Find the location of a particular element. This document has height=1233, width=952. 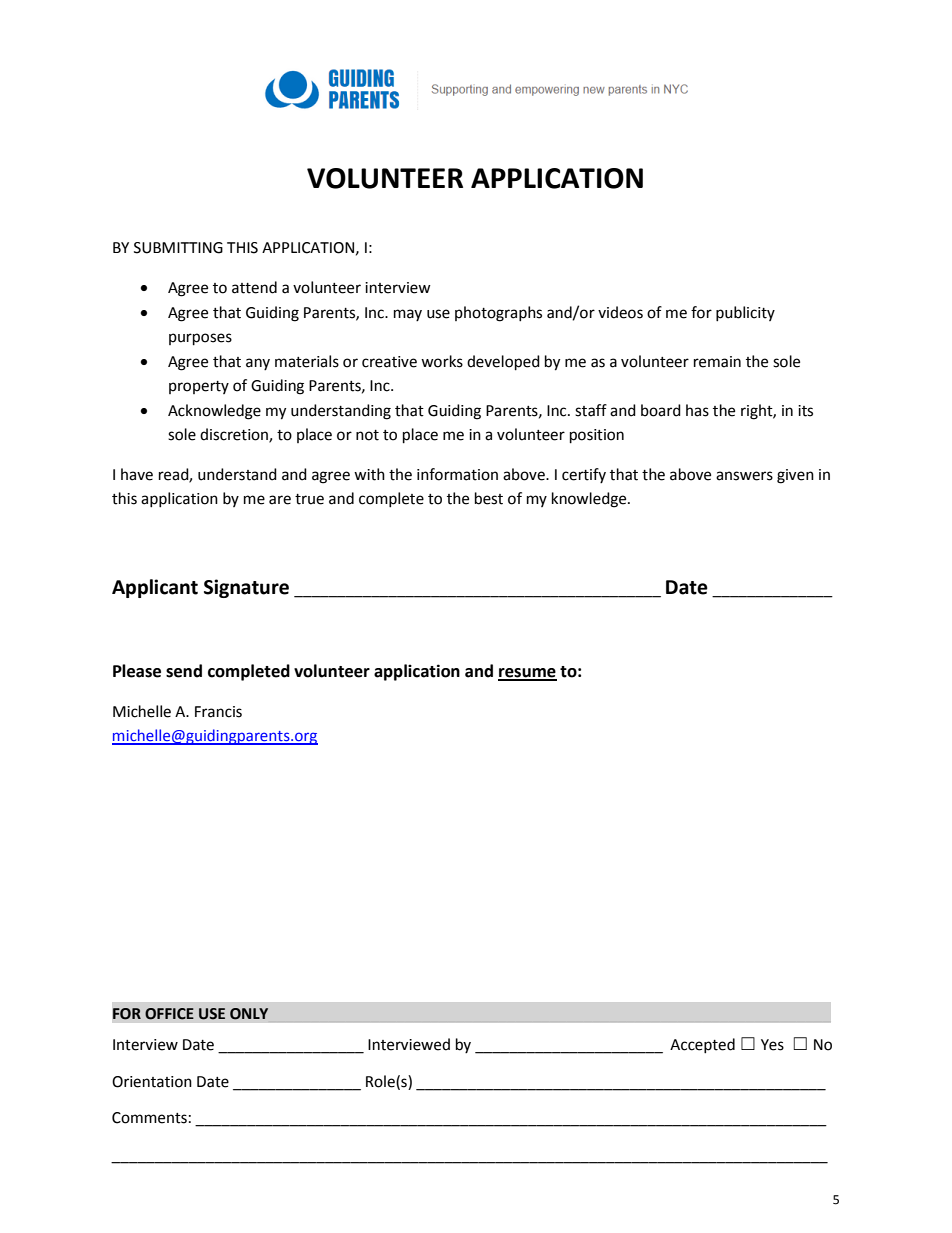

Francis is located at coordinates (218, 712).
